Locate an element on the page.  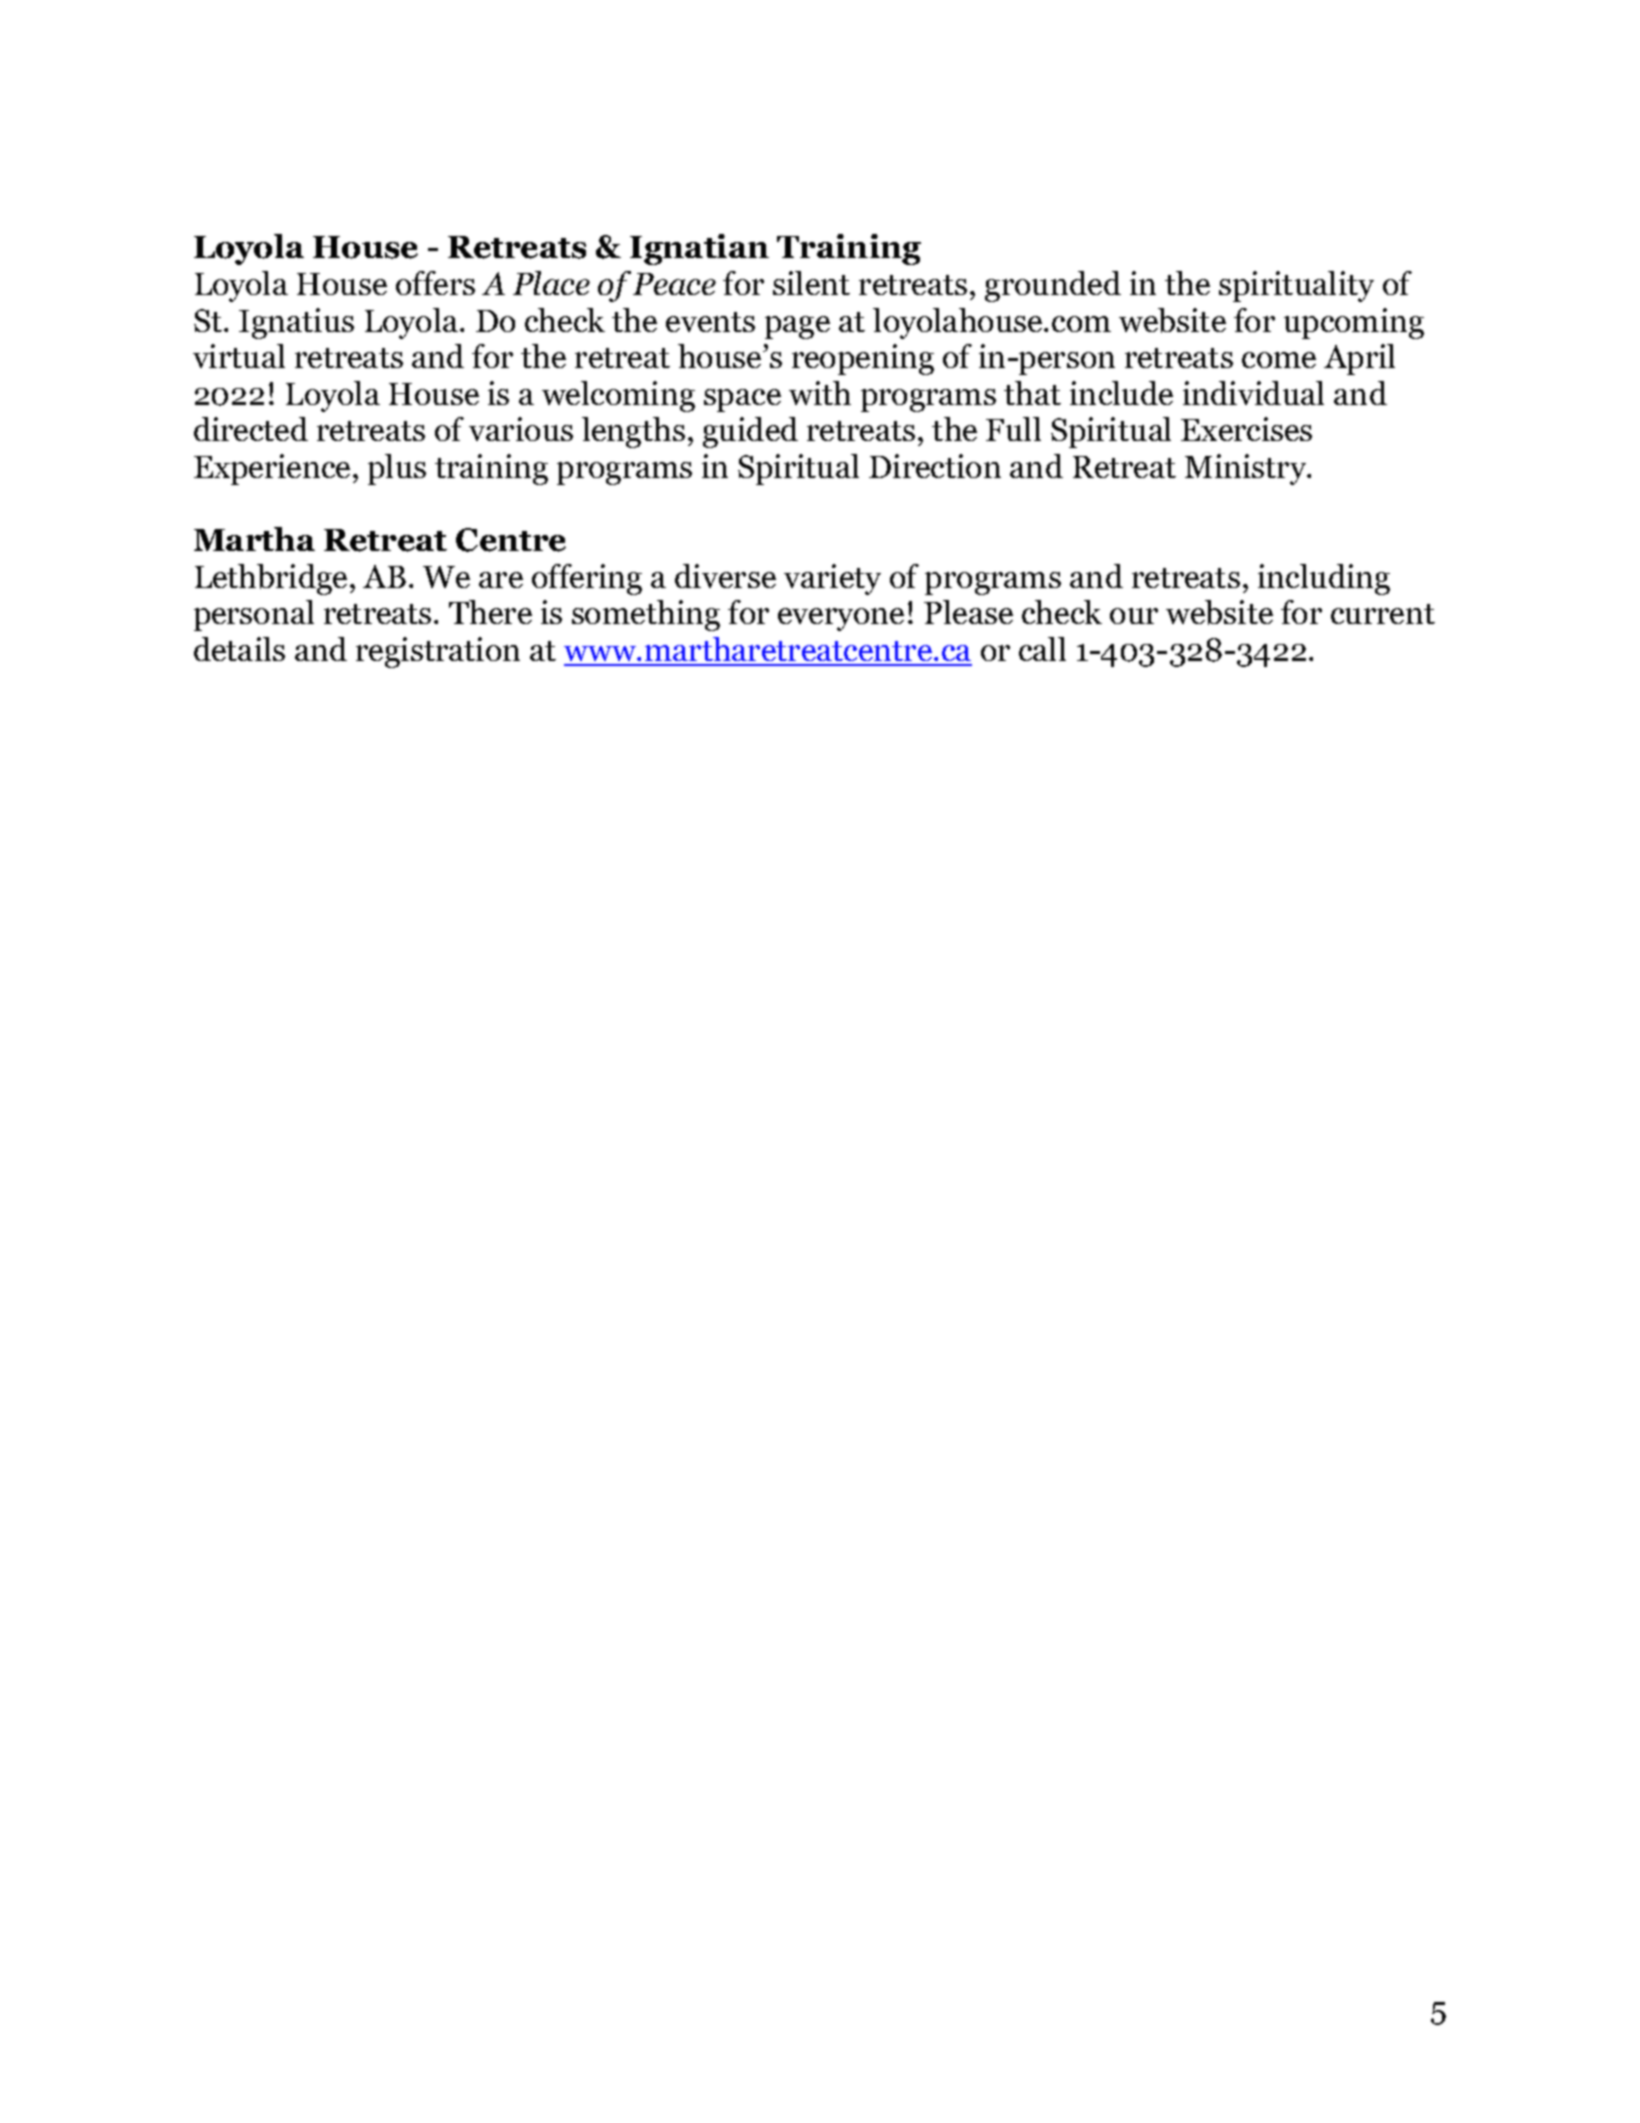
plus is located at coordinates (397, 469).
